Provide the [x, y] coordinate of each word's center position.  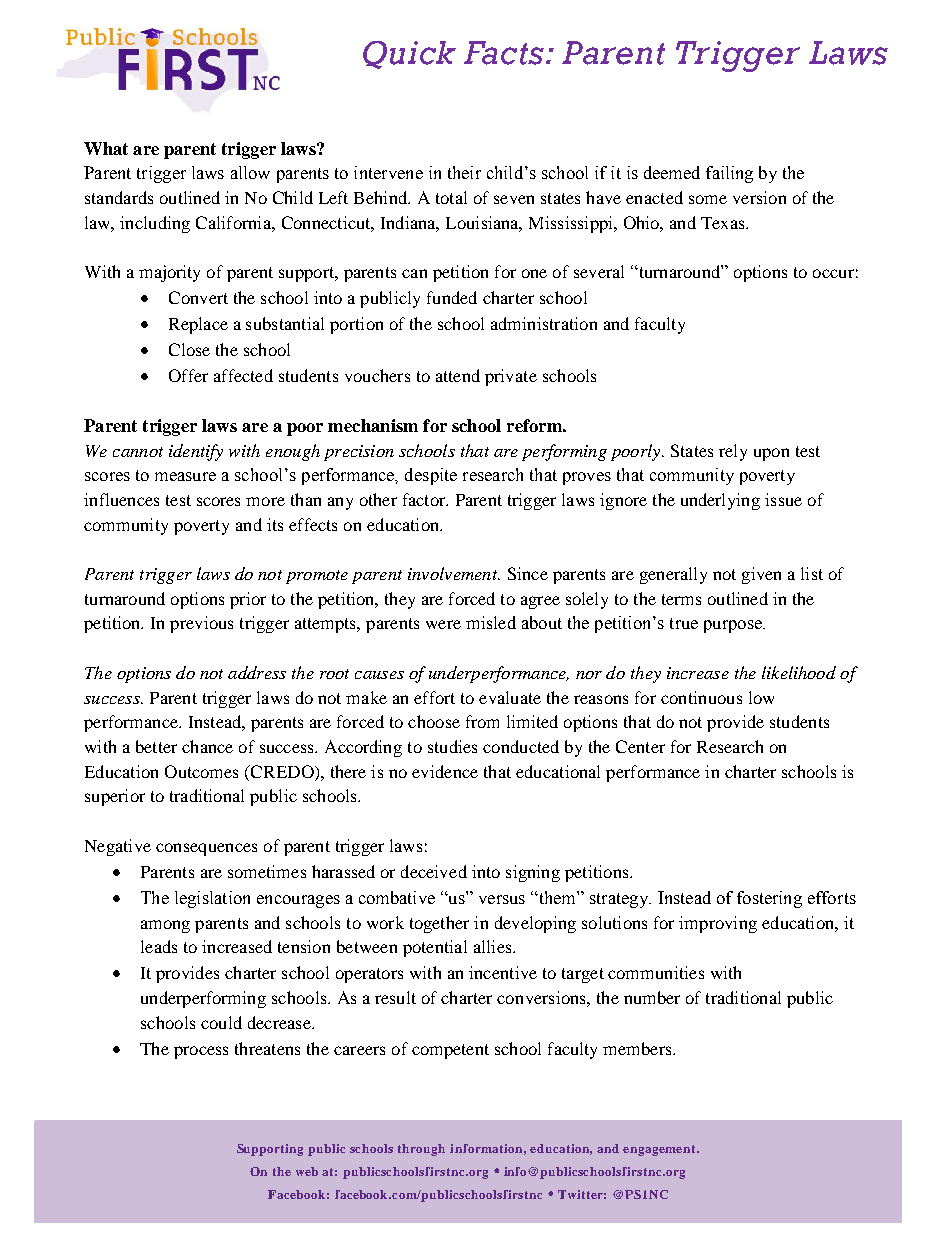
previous [201, 624]
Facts [506, 53]
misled [491, 622]
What [106, 148]
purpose [734, 626]
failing [729, 174]
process [201, 1052]
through [421, 1150]
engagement [660, 1150]
